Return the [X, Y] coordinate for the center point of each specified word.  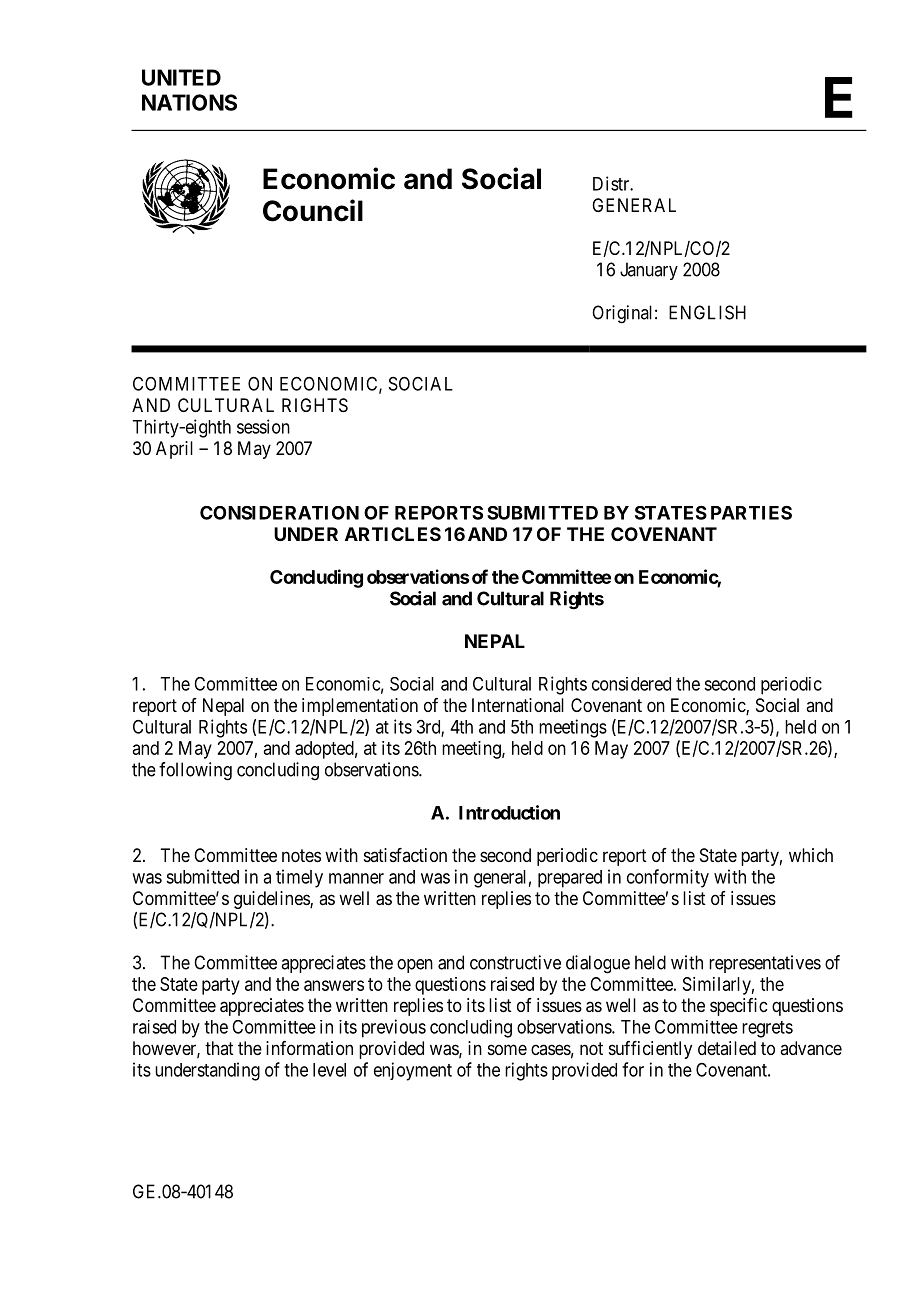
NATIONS [189, 102]
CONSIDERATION [279, 513]
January [649, 271]
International [518, 705]
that [219, 1048]
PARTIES [751, 512]
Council [313, 210]
